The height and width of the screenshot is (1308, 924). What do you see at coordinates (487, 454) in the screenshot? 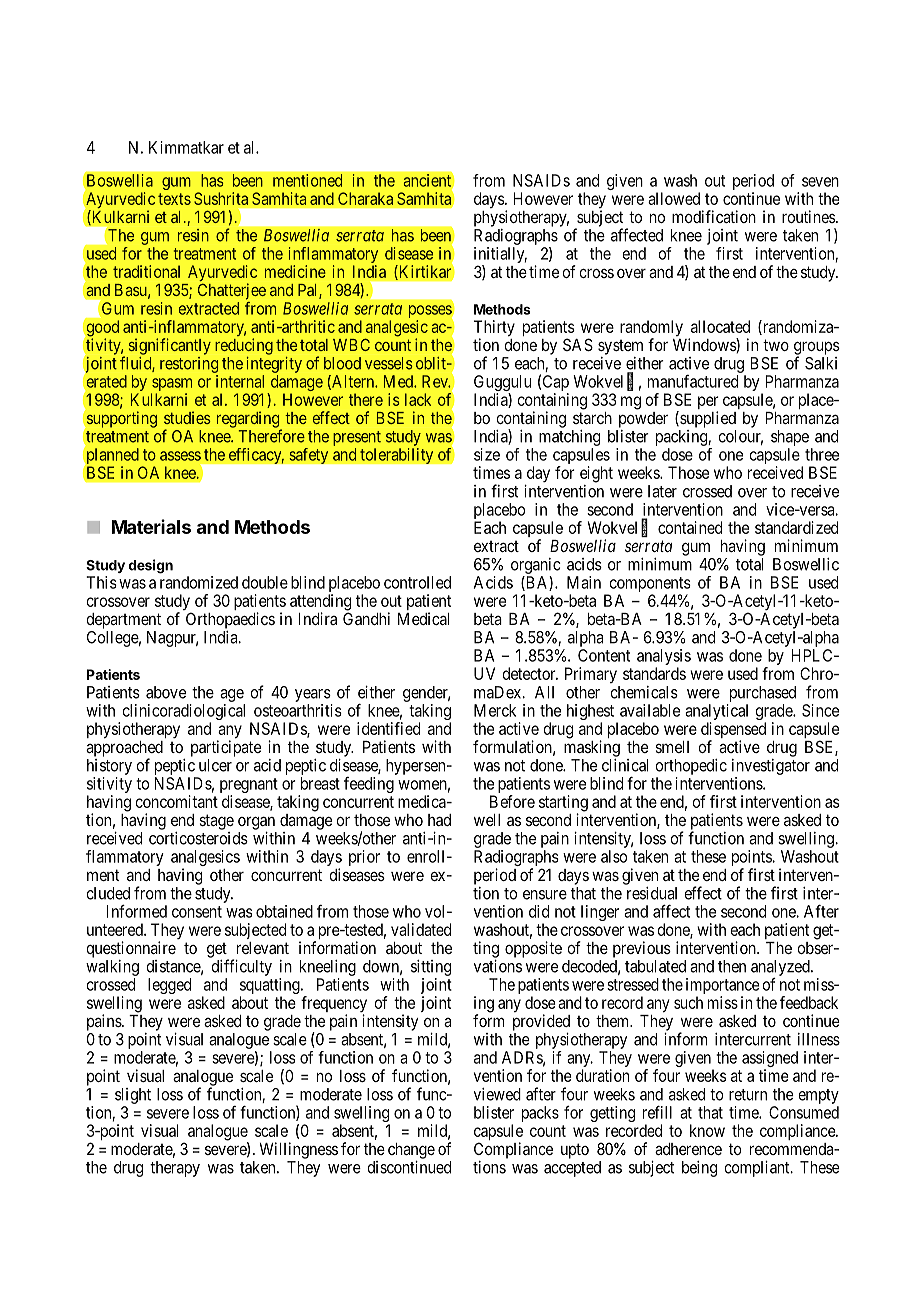
I see `size` at bounding box center [487, 454].
